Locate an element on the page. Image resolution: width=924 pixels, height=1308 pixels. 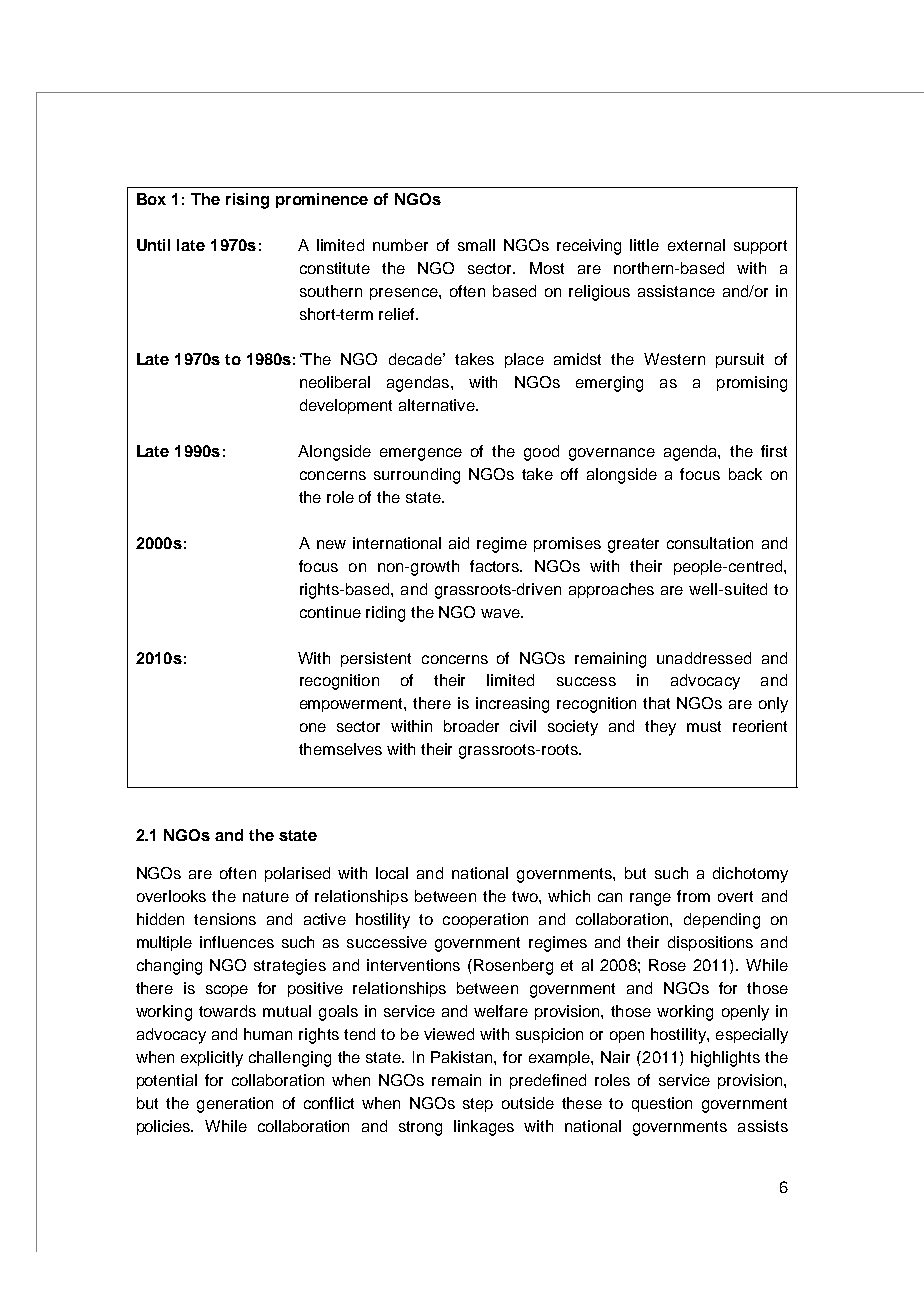
generation is located at coordinates (235, 1105).
